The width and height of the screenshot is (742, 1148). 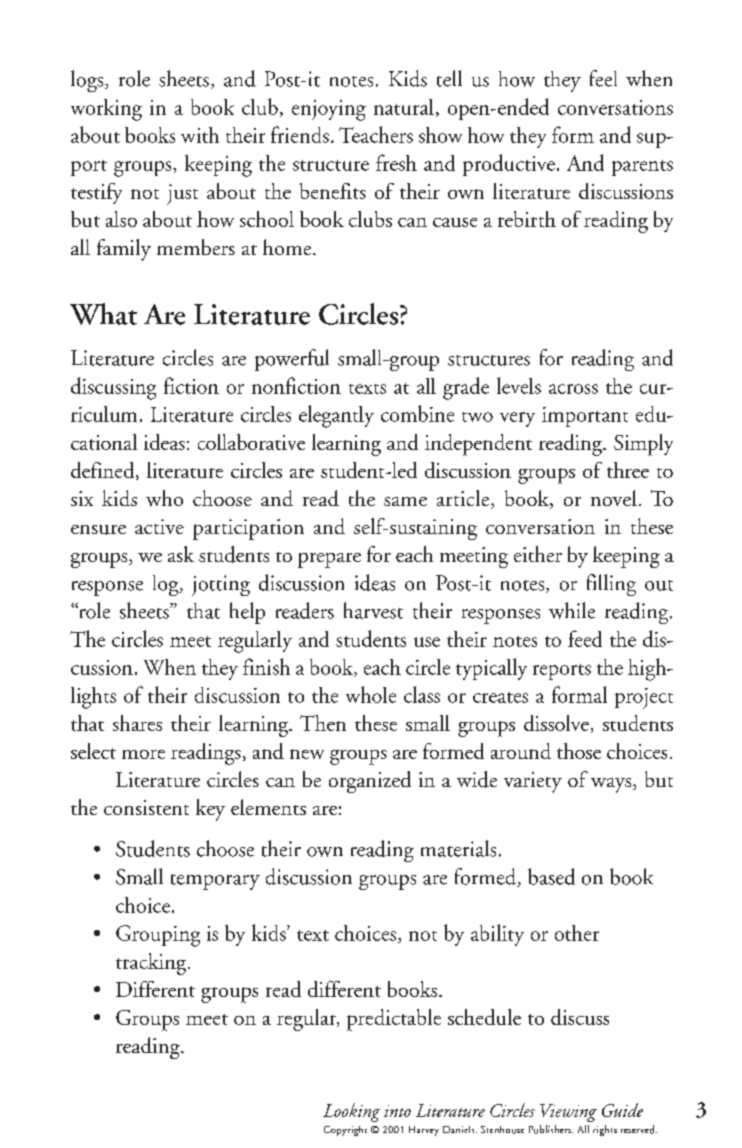 I want to click on feel, so click(x=603, y=78).
